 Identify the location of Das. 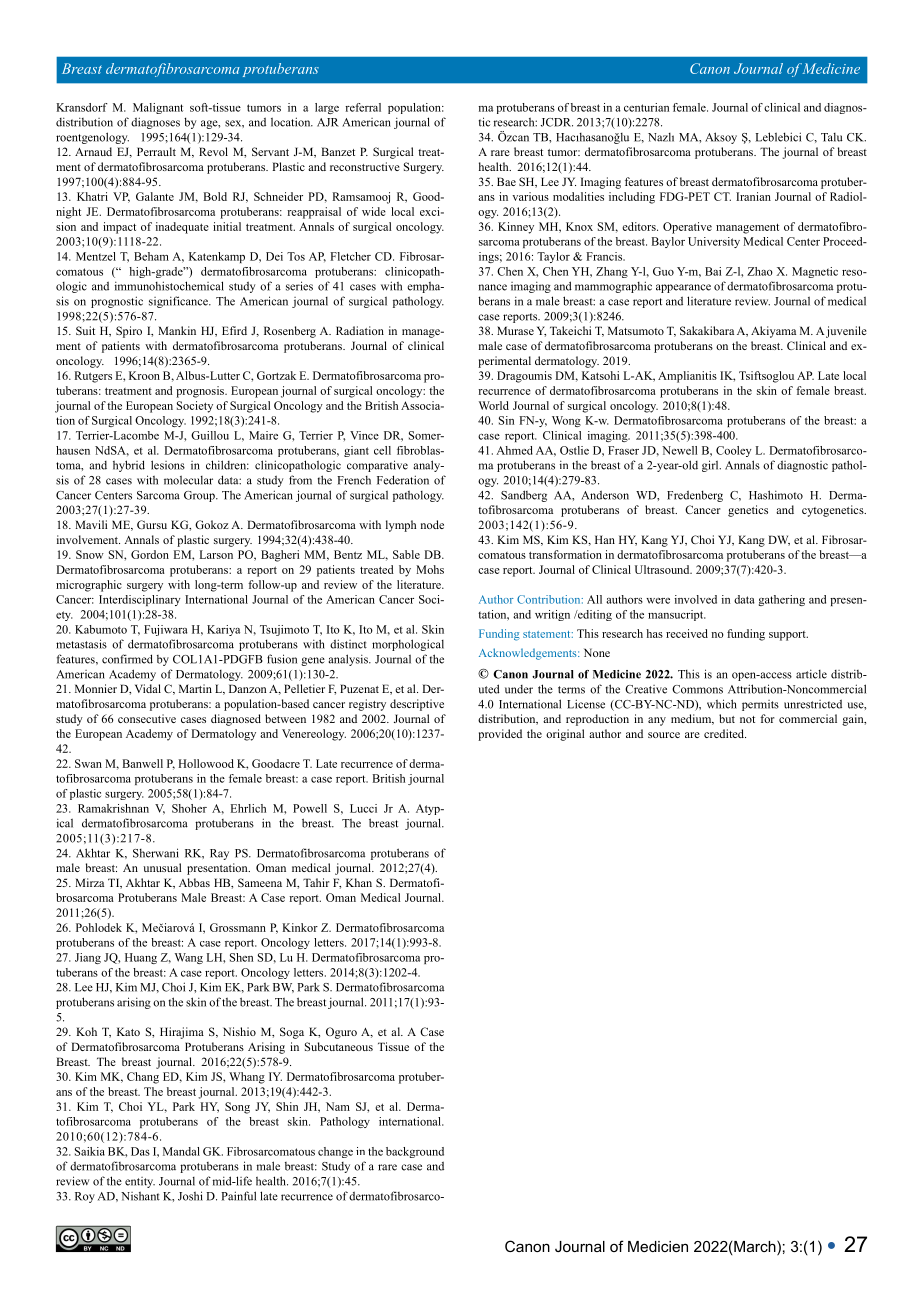
(140, 1151).
